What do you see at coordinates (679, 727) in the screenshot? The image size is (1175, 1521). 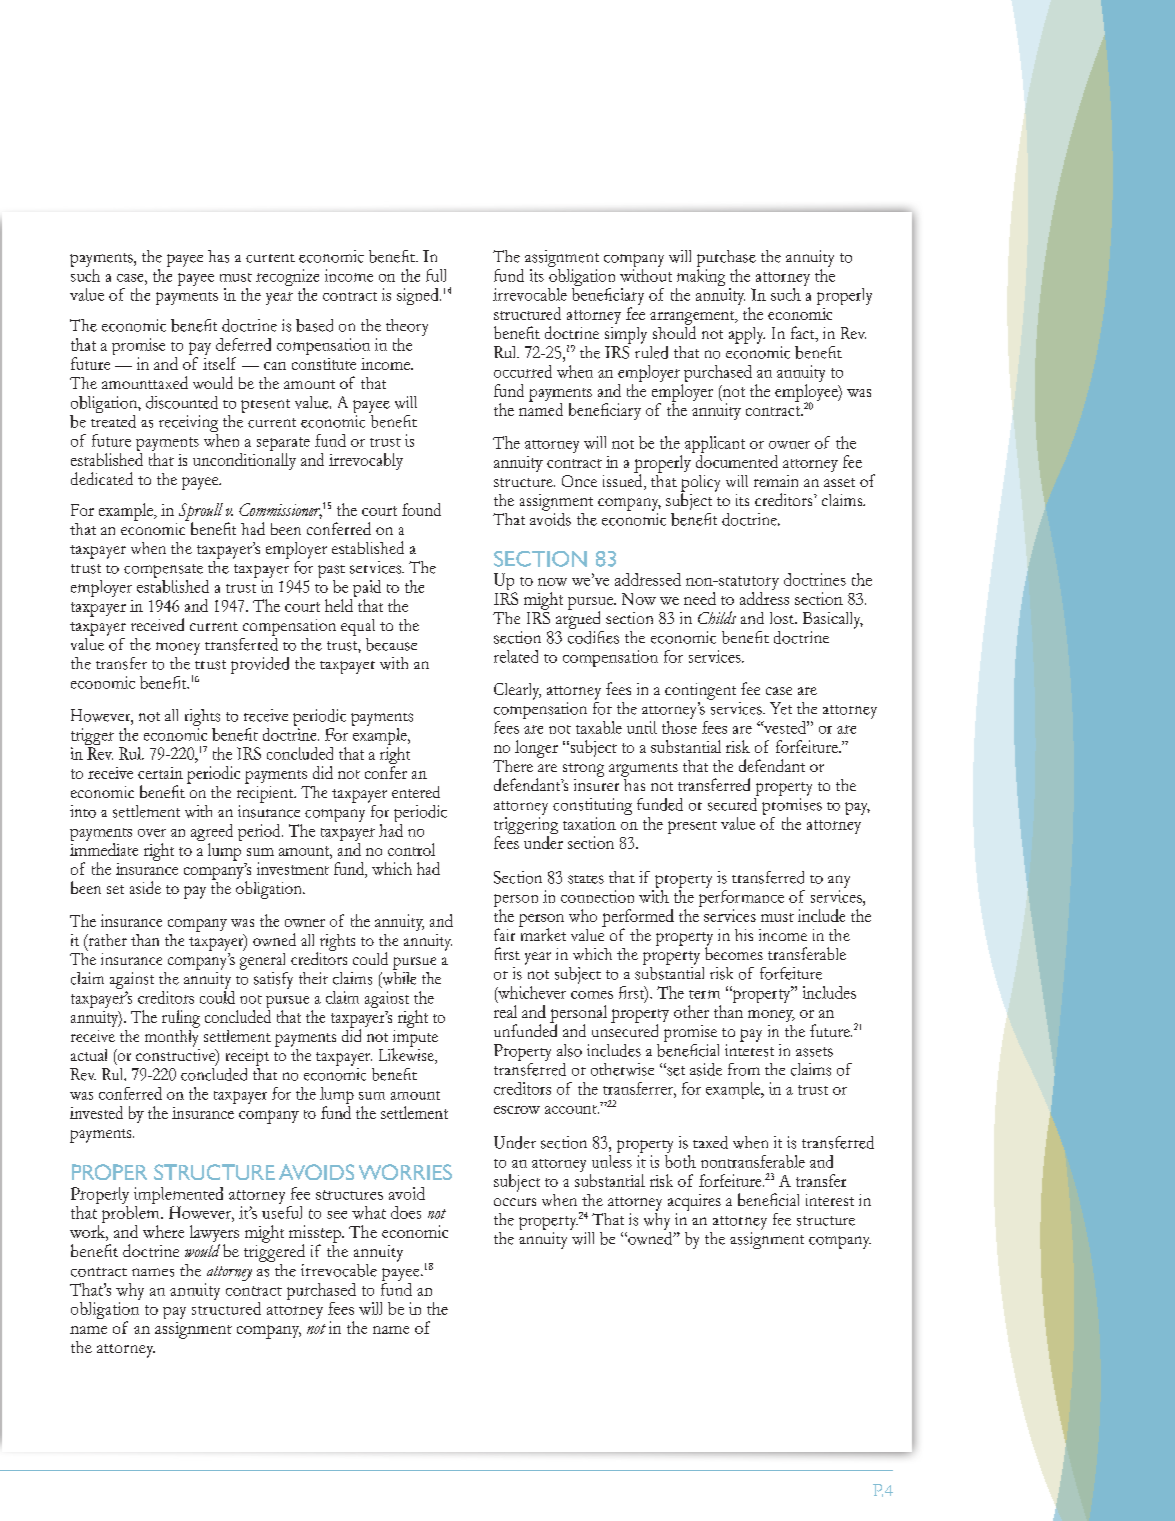 I see `those` at bounding box center [679, 727].
